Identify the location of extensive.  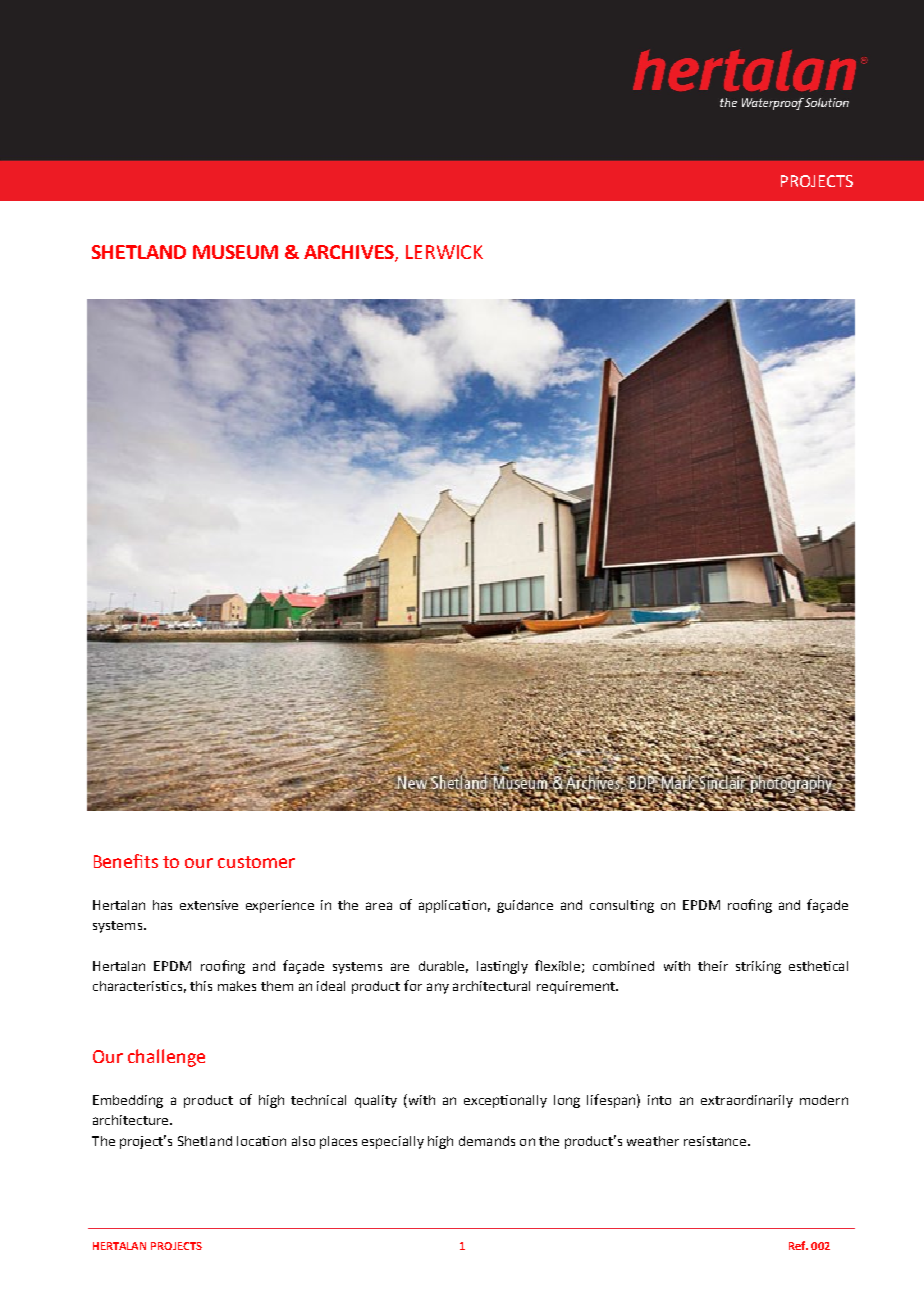
(209, 905).
